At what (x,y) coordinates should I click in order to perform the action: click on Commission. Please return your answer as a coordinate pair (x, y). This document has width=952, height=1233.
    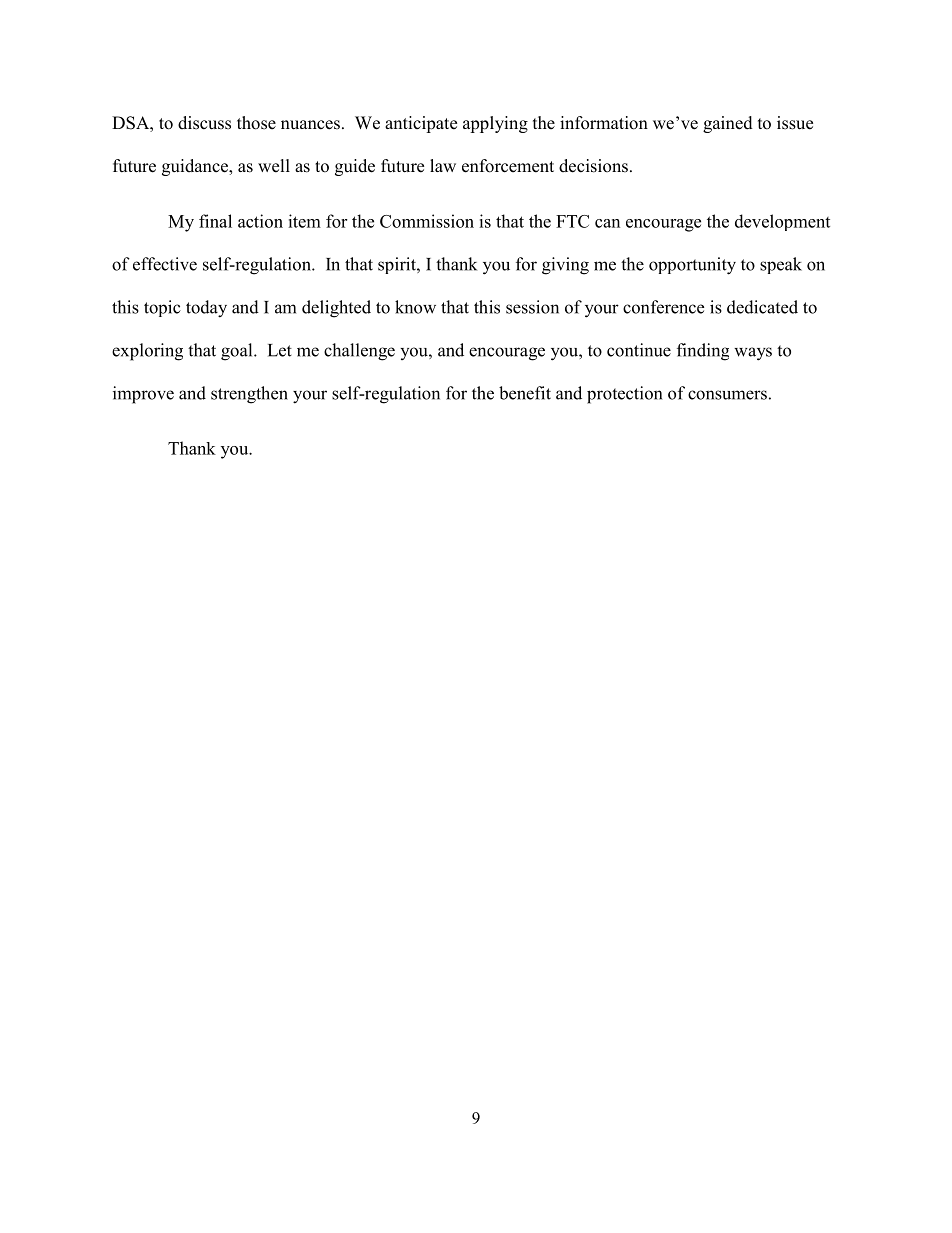
    Looking at the image, I should click on (427, 221).
